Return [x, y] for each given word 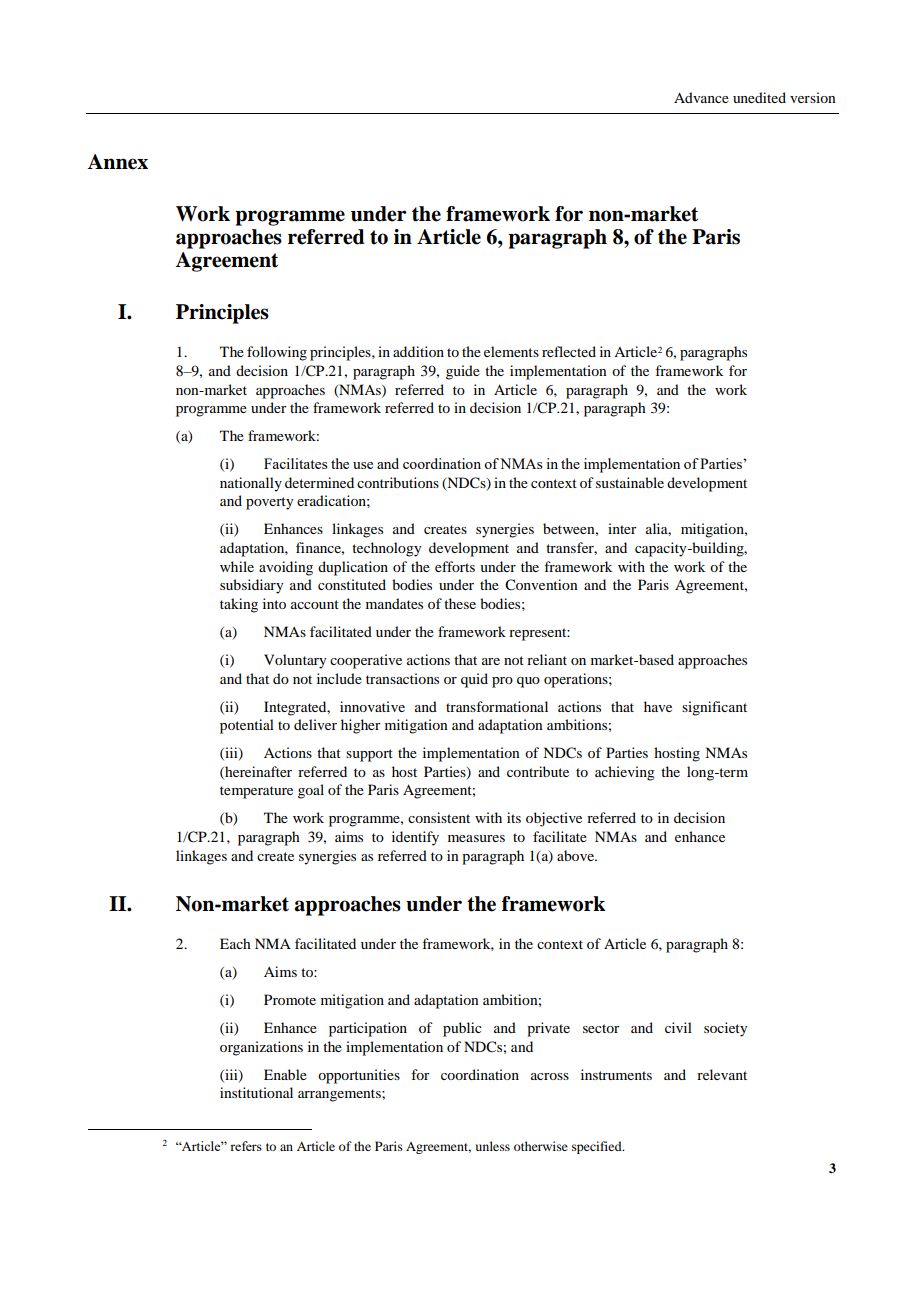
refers [246, 1146]
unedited [759, 97]
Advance [701, 97]
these [460, 603]
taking [239, 605]
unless [493, 1146]
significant [714, 708]
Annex [118, 162]
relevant [722, 1074]
